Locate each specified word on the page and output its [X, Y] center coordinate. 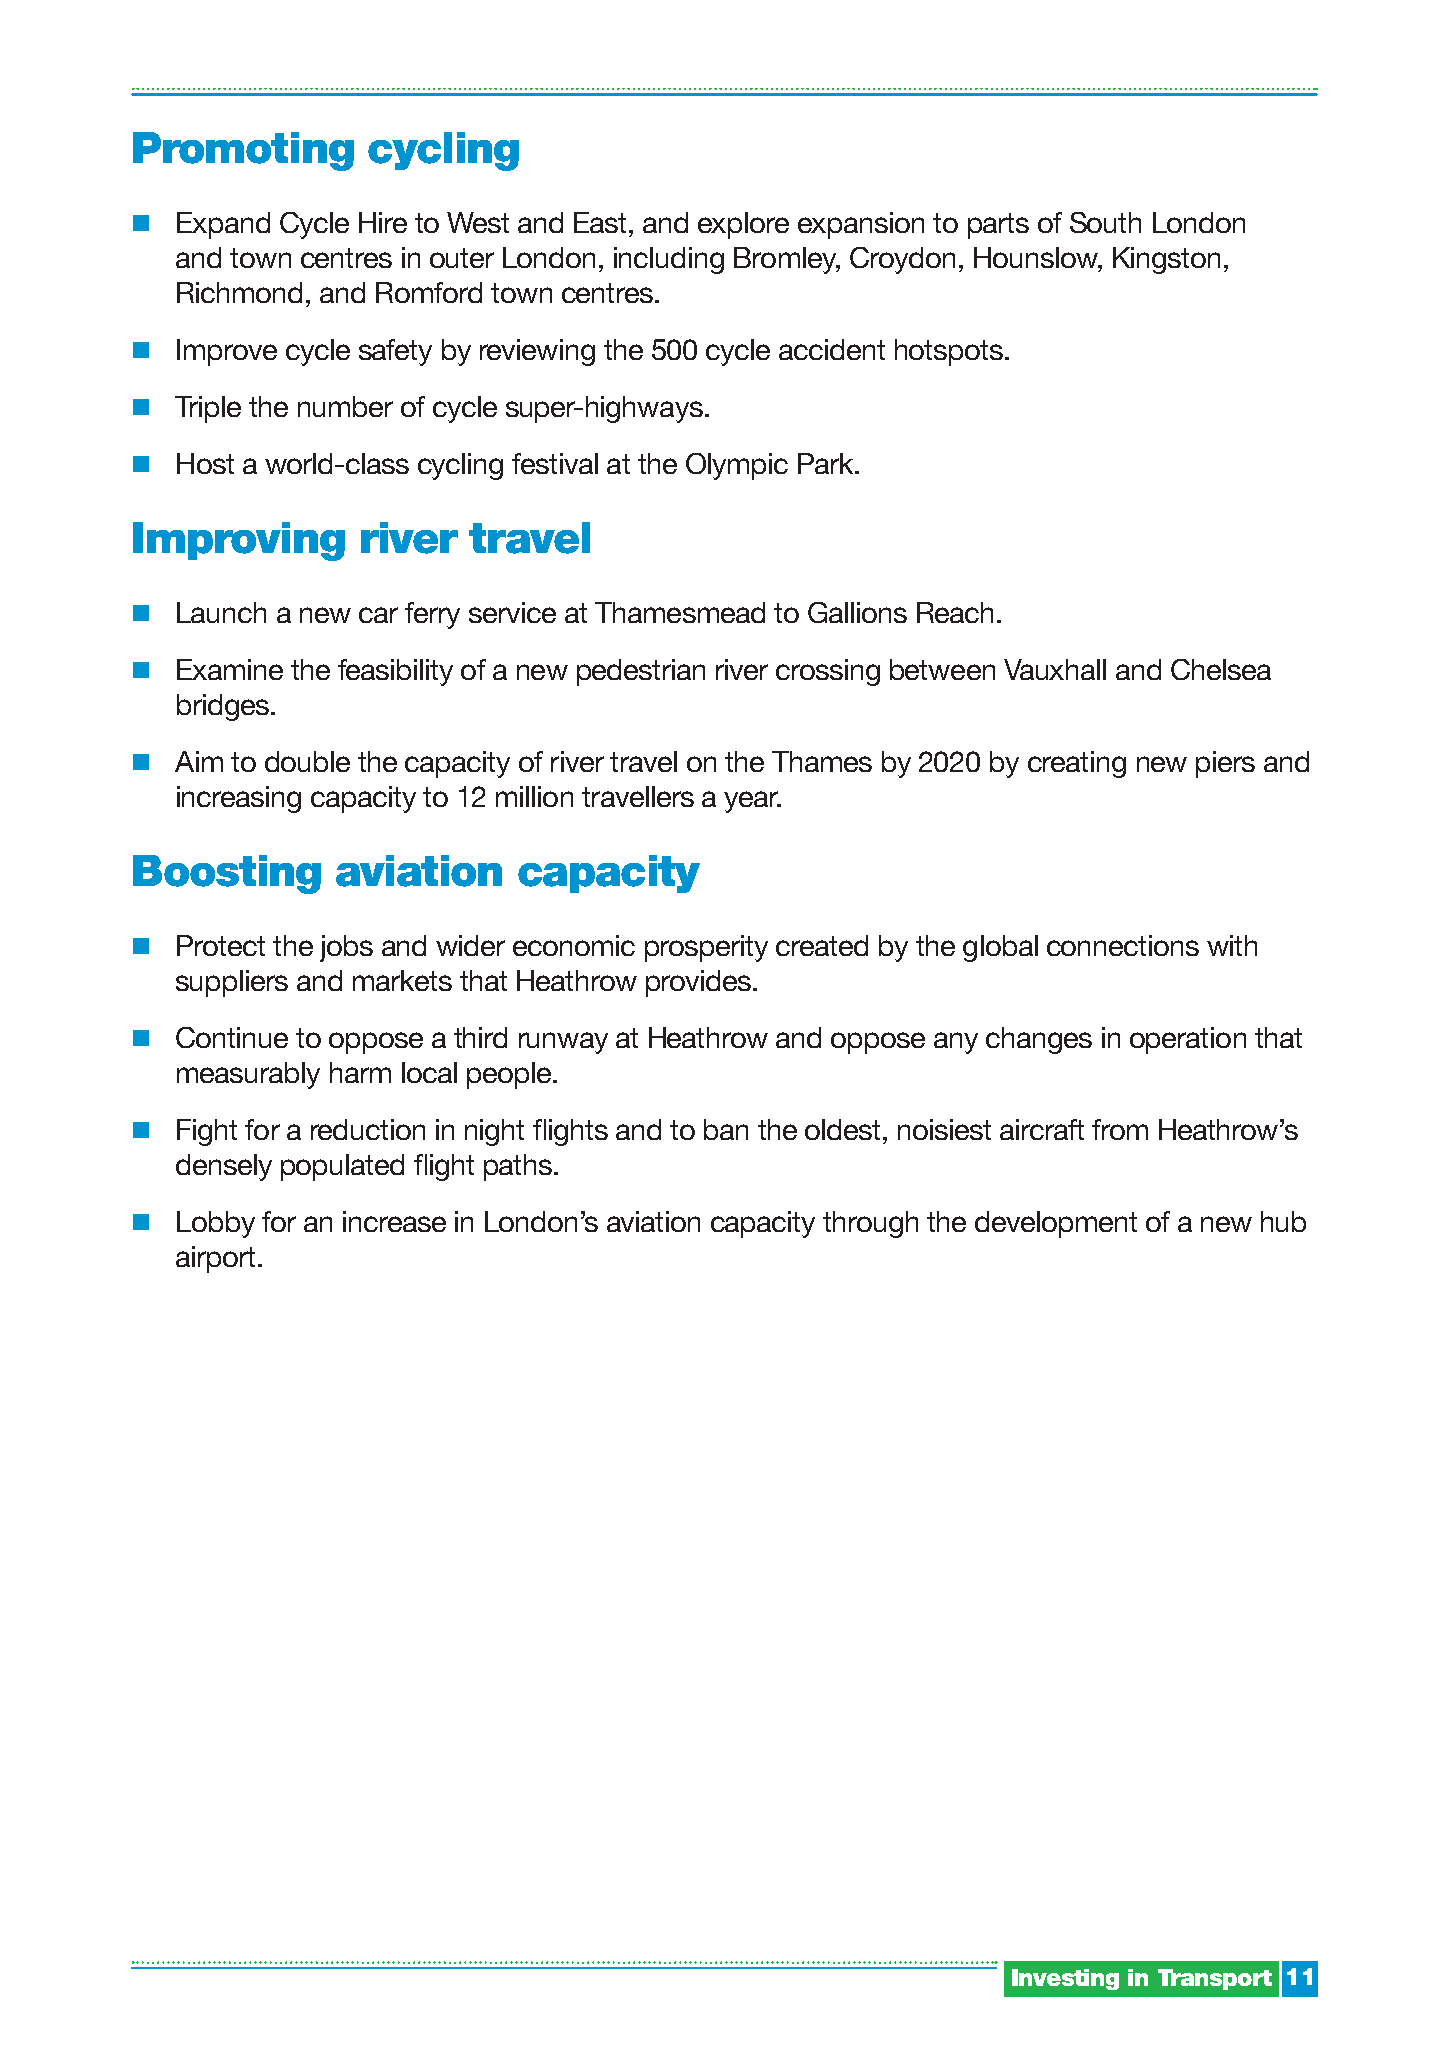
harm [360, 1072]
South [1105, 222]
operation [1188, 1040]
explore [743, 225]
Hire [383, 222]
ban [726, 1129]
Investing [1065, 1979]
